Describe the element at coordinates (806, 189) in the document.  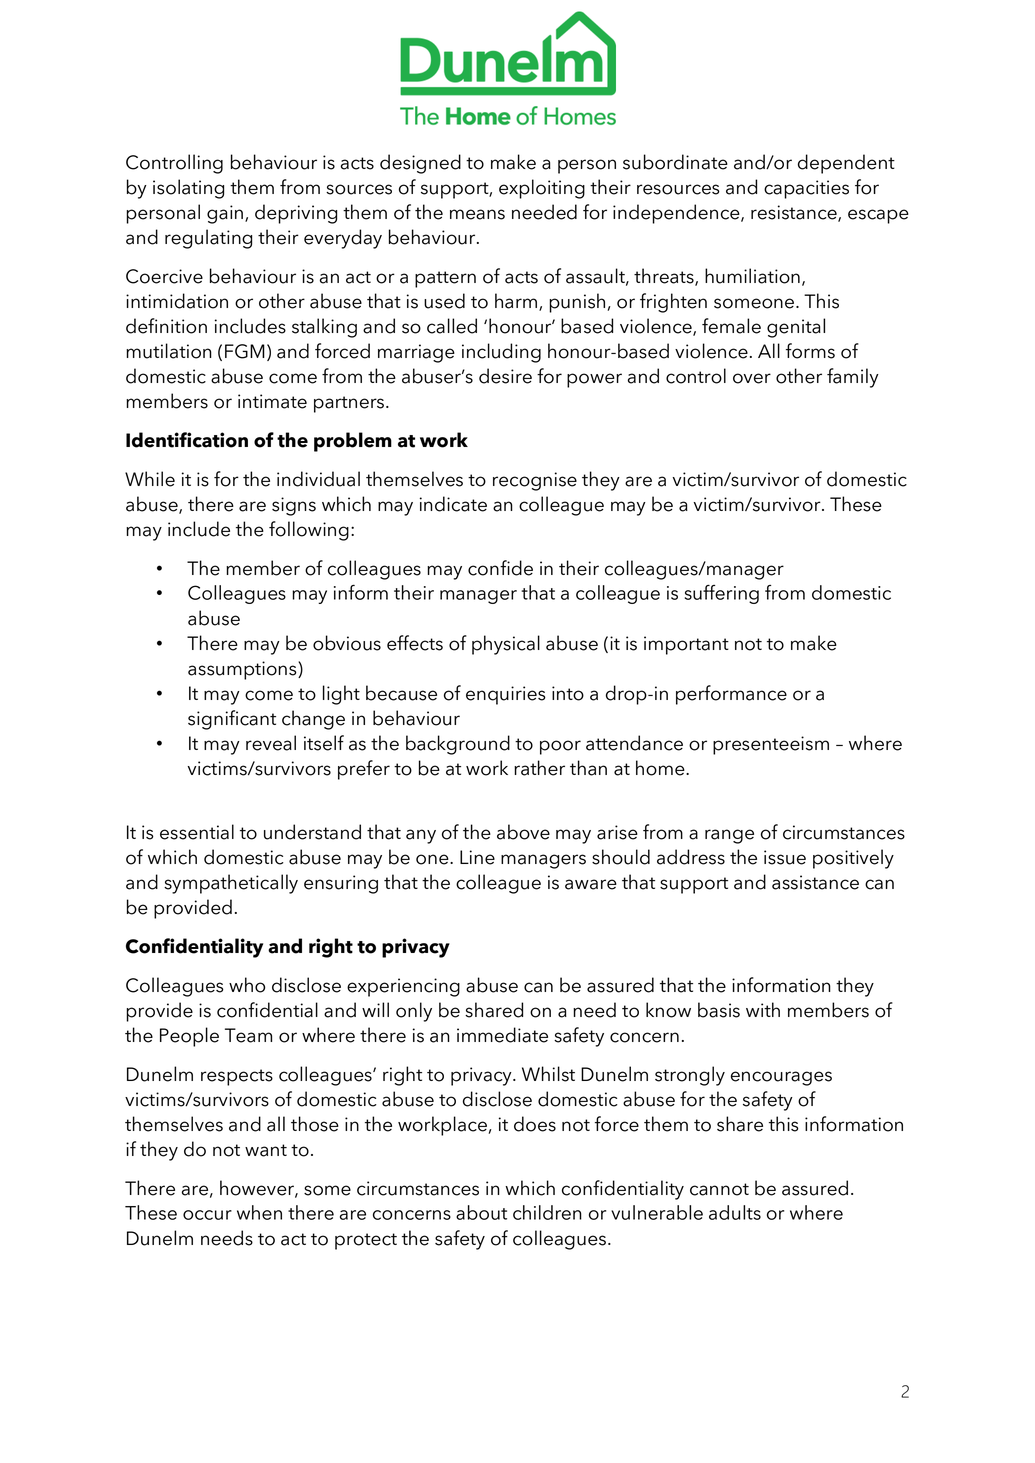
I see `capacities` at that location.
